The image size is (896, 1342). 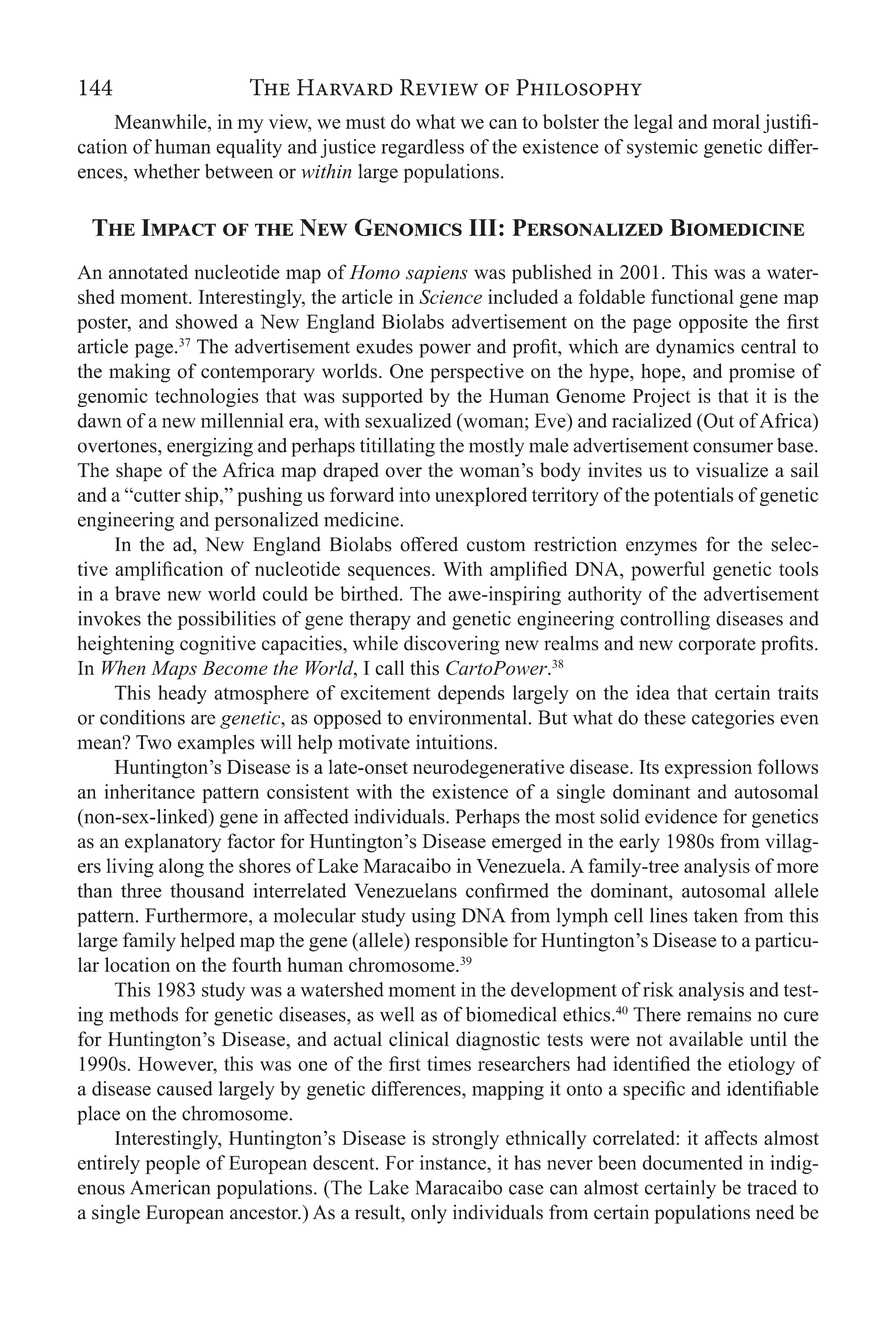 I want to click on moral, so click(x=736, y=121).
